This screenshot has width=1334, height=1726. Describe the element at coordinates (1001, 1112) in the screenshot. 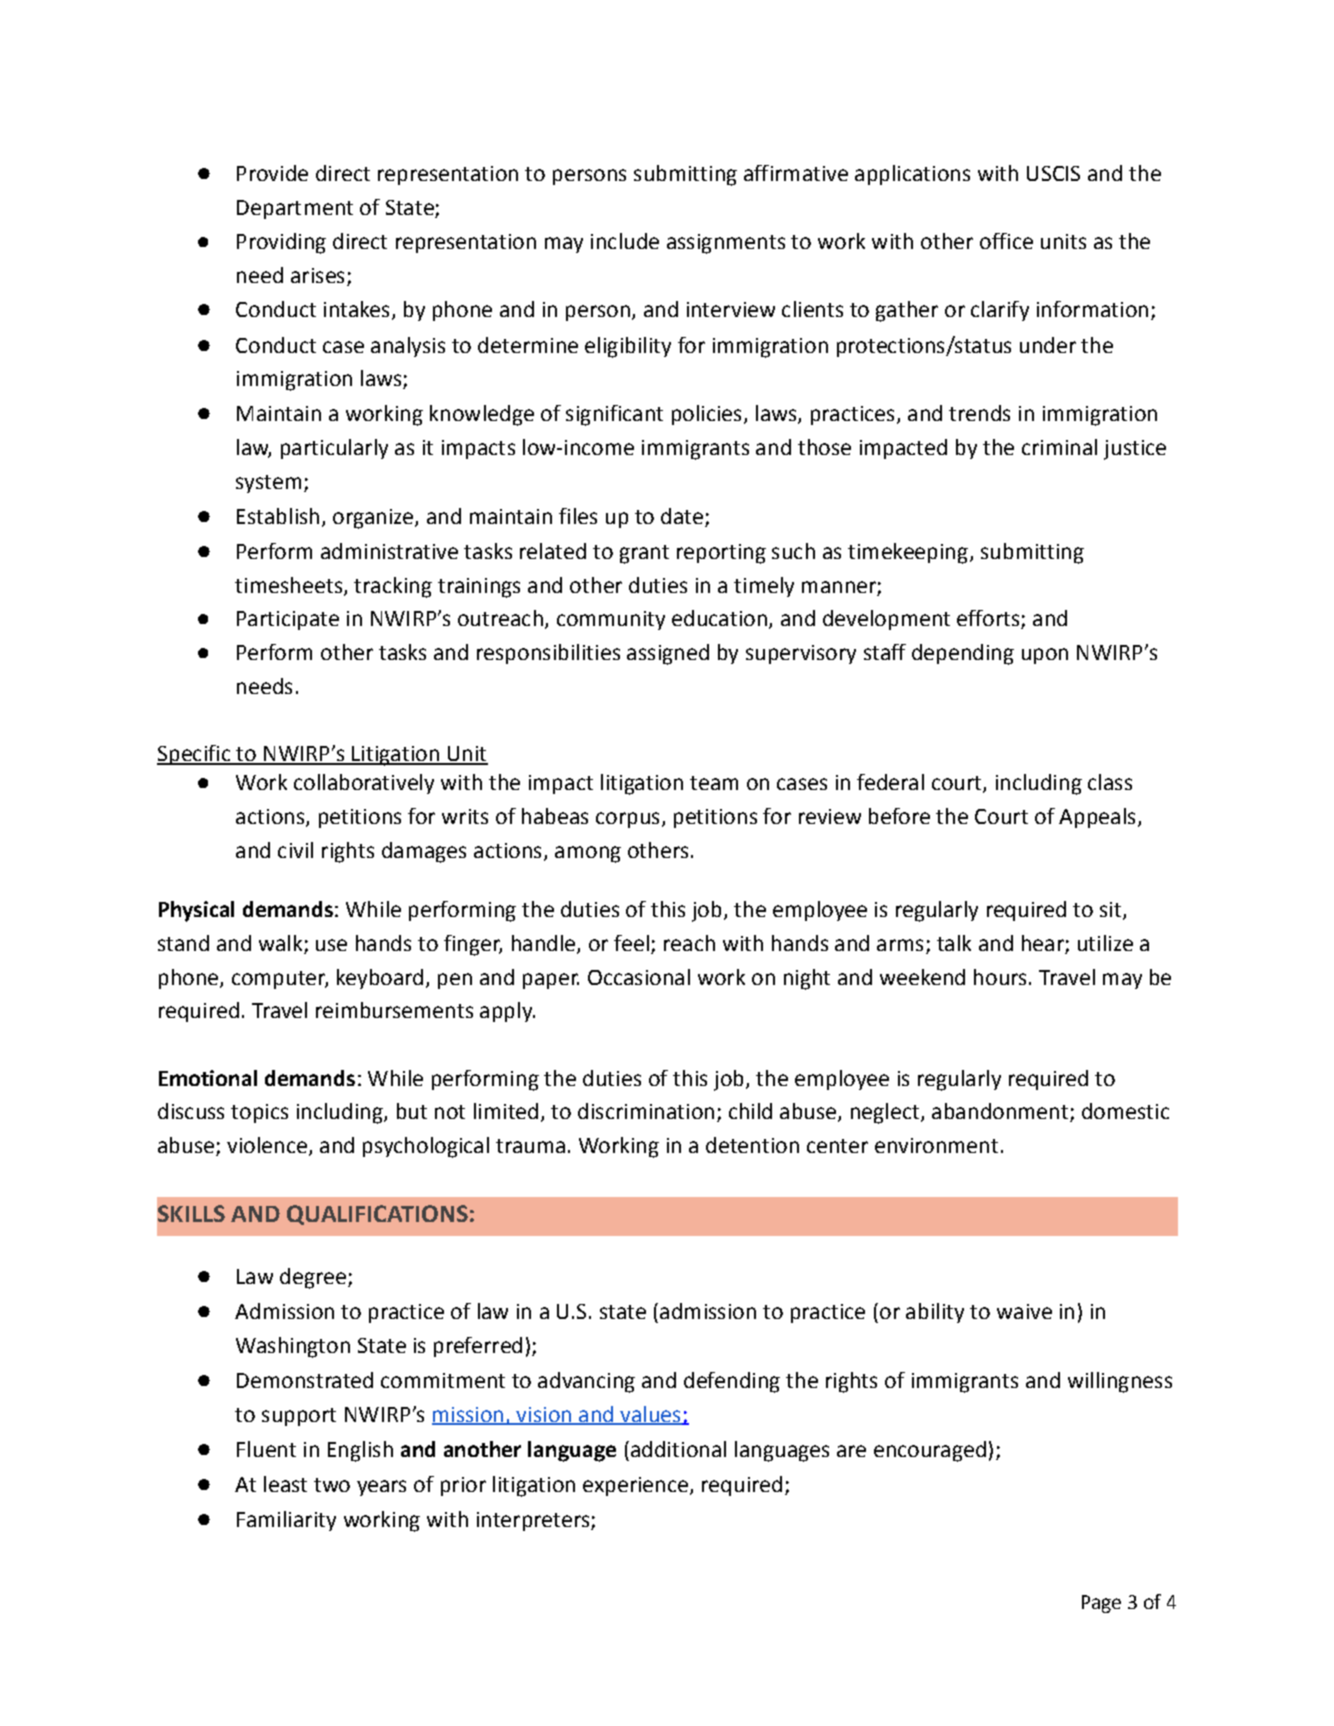

I see `abandonment` at that location.
